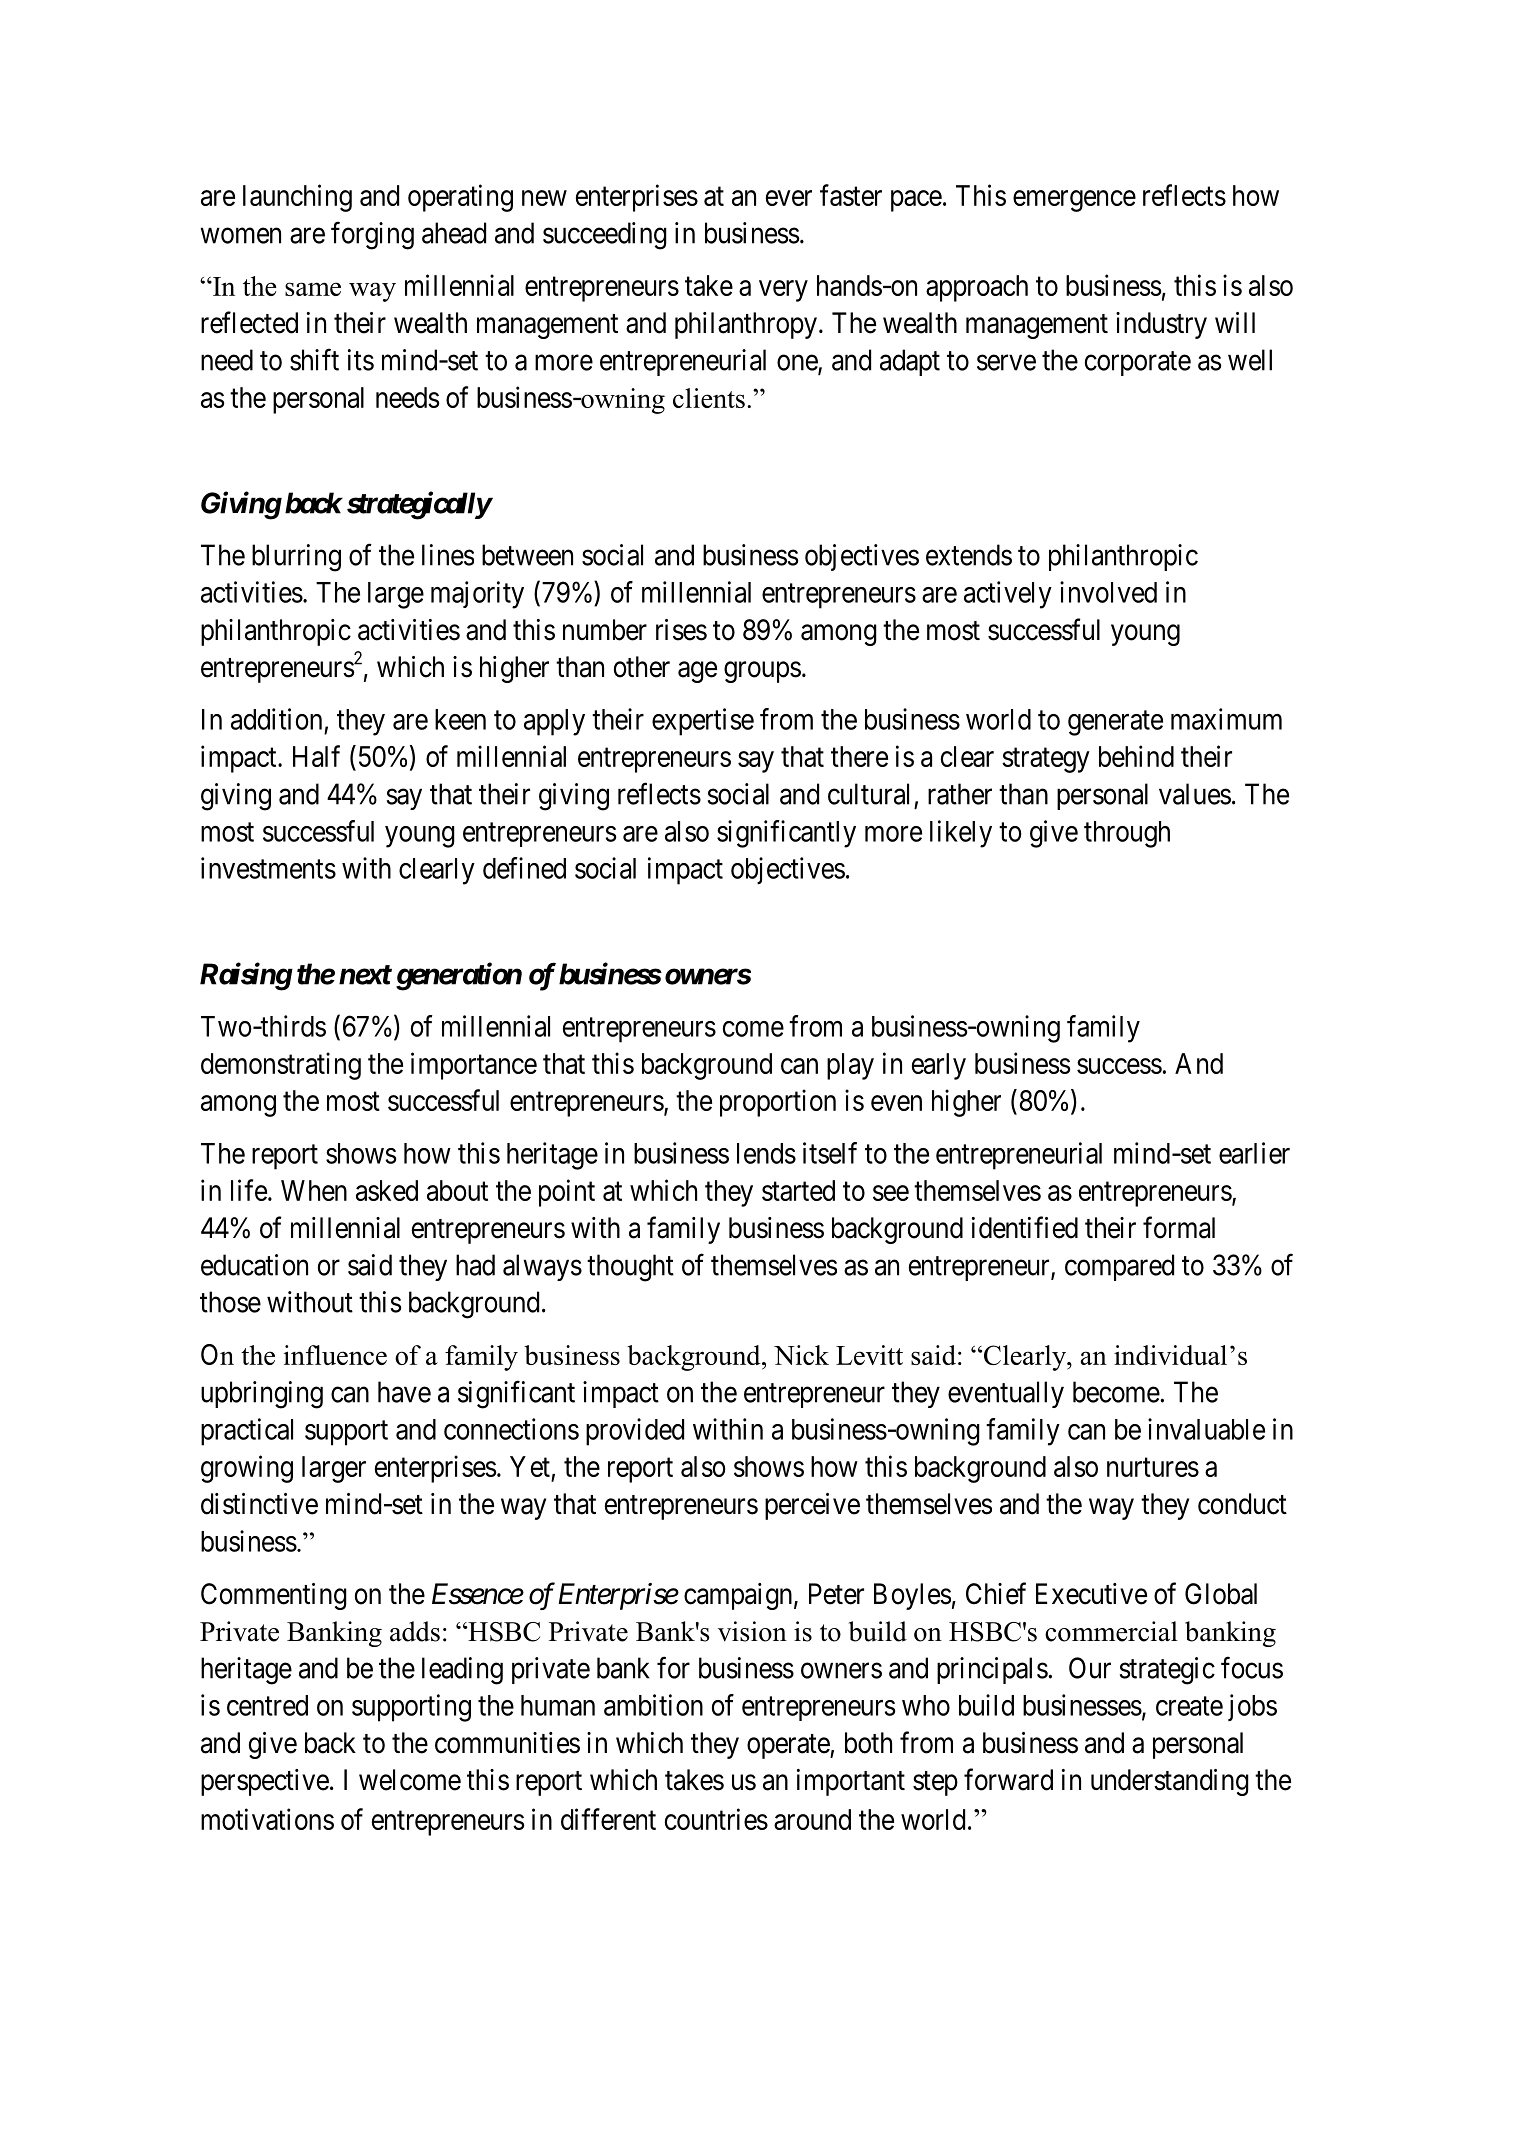 This screenshot has height=2155, width=1524. I want to click on operate, so click(789, 1746).
